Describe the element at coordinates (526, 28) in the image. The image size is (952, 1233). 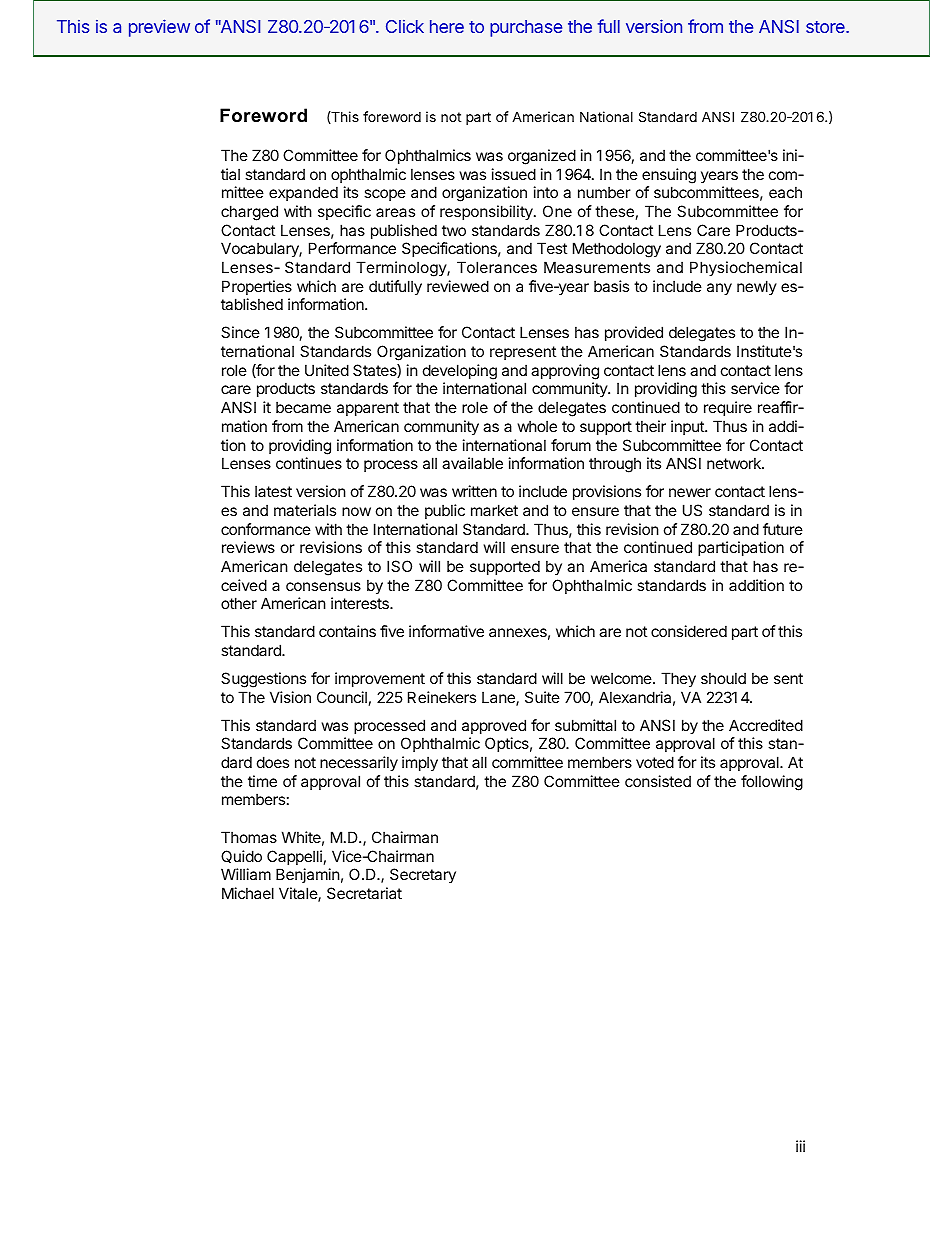
I see `purchase` at that location.
